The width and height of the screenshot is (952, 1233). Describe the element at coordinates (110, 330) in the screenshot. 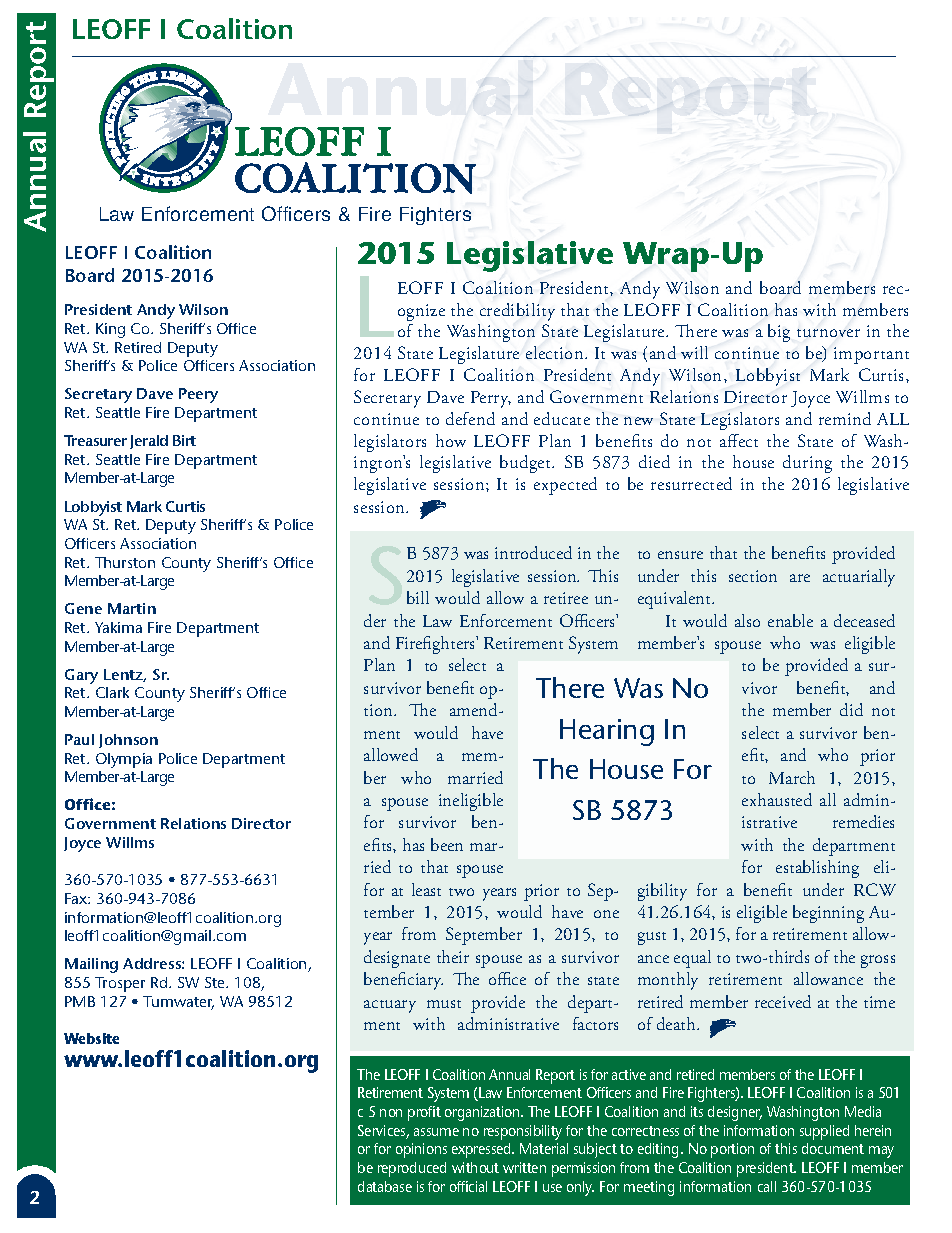

I see `King` at that location.
